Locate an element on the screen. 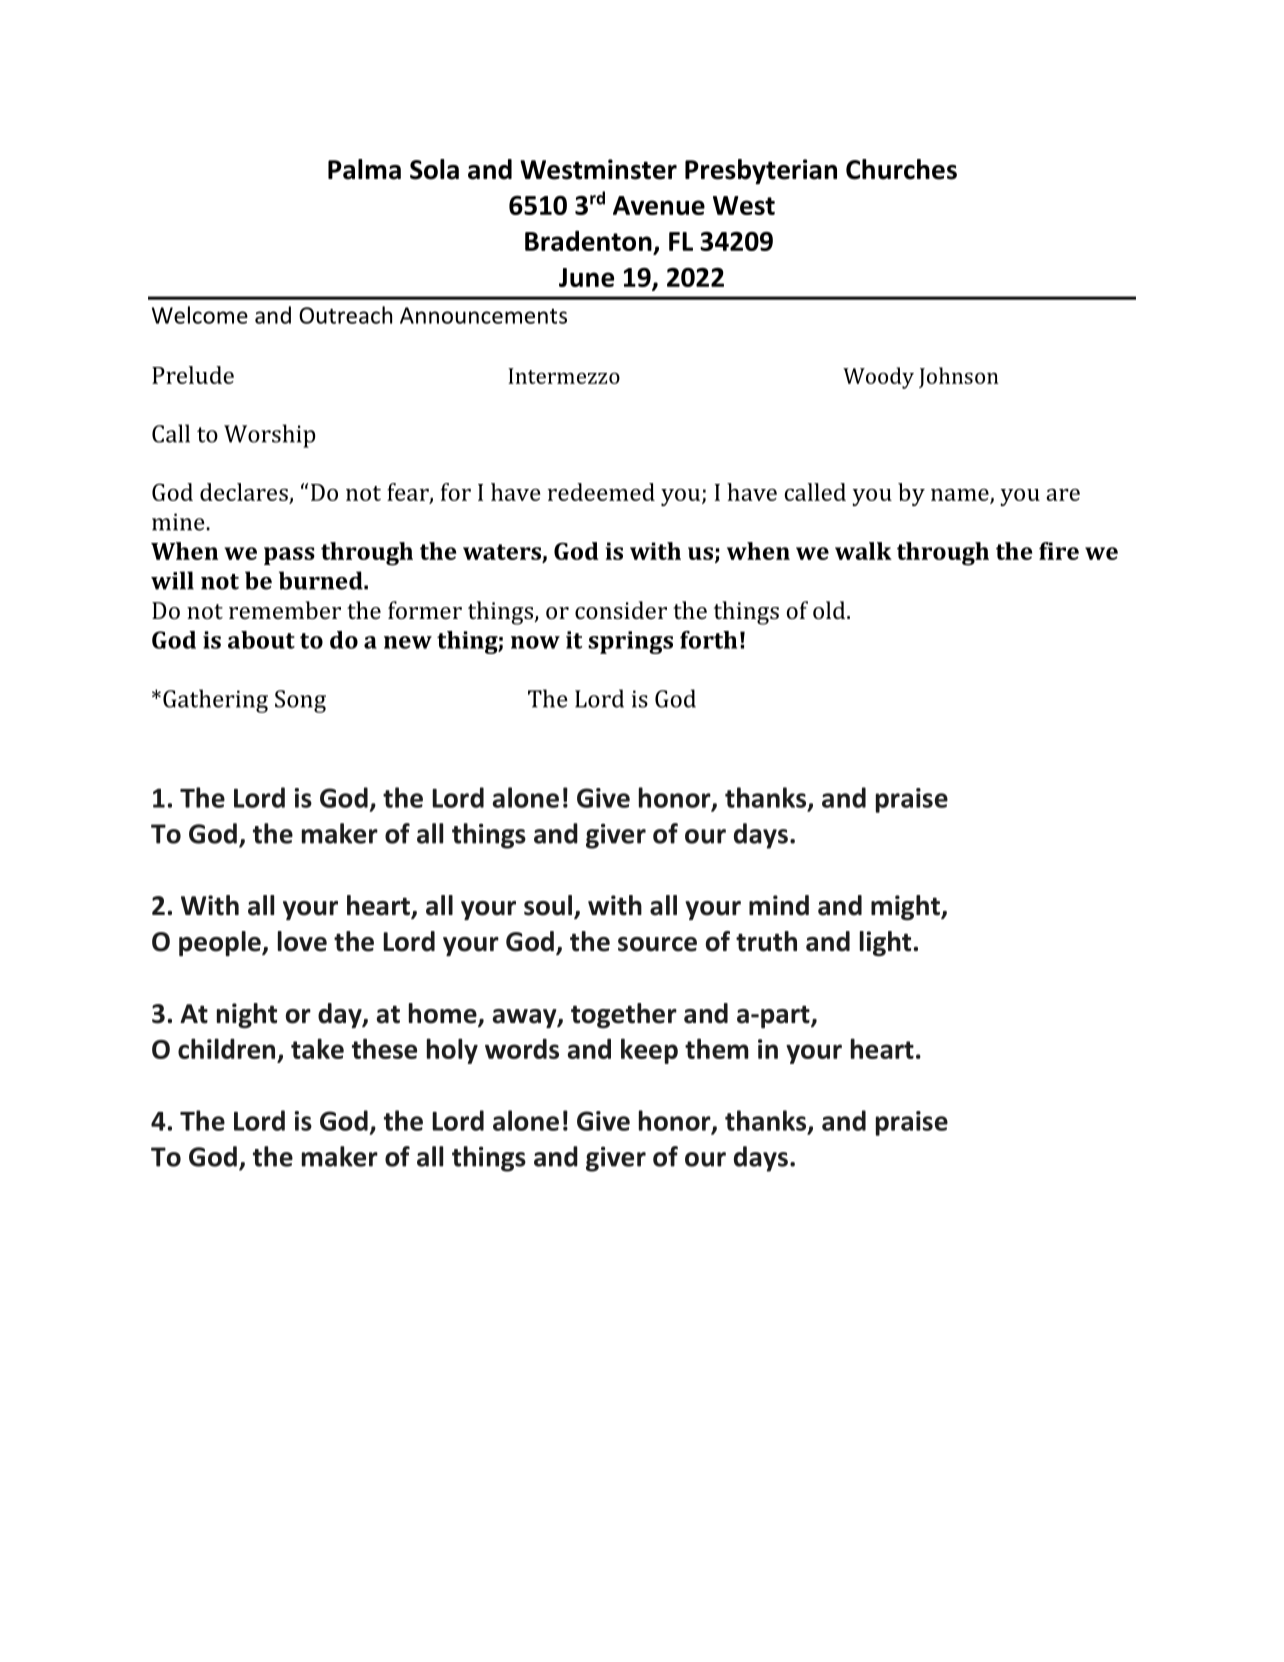 The image size is (1284, 1662). walk is located at coordinates (863, 551).
